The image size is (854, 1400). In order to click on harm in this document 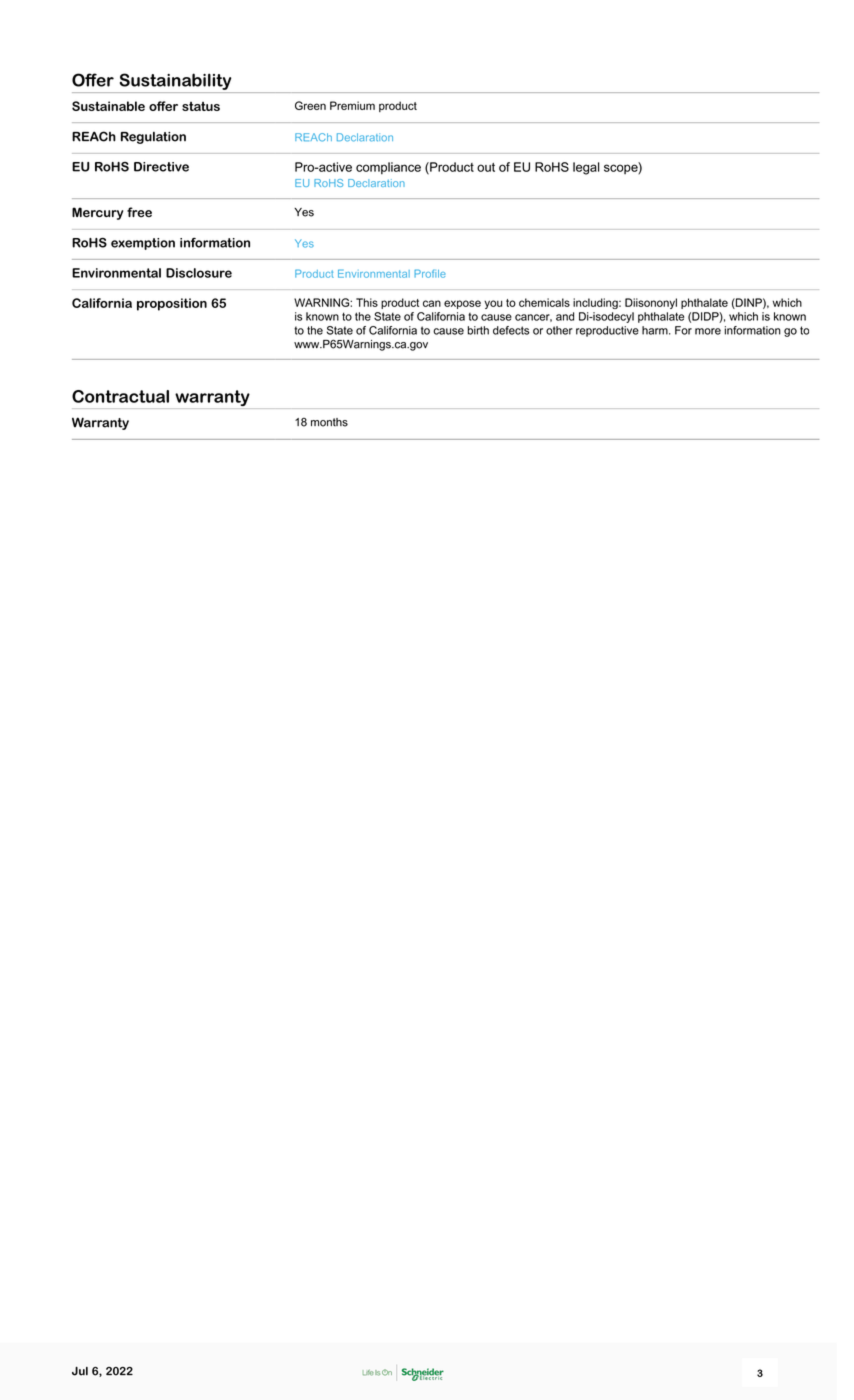, I will do `click(656, 330)`.
